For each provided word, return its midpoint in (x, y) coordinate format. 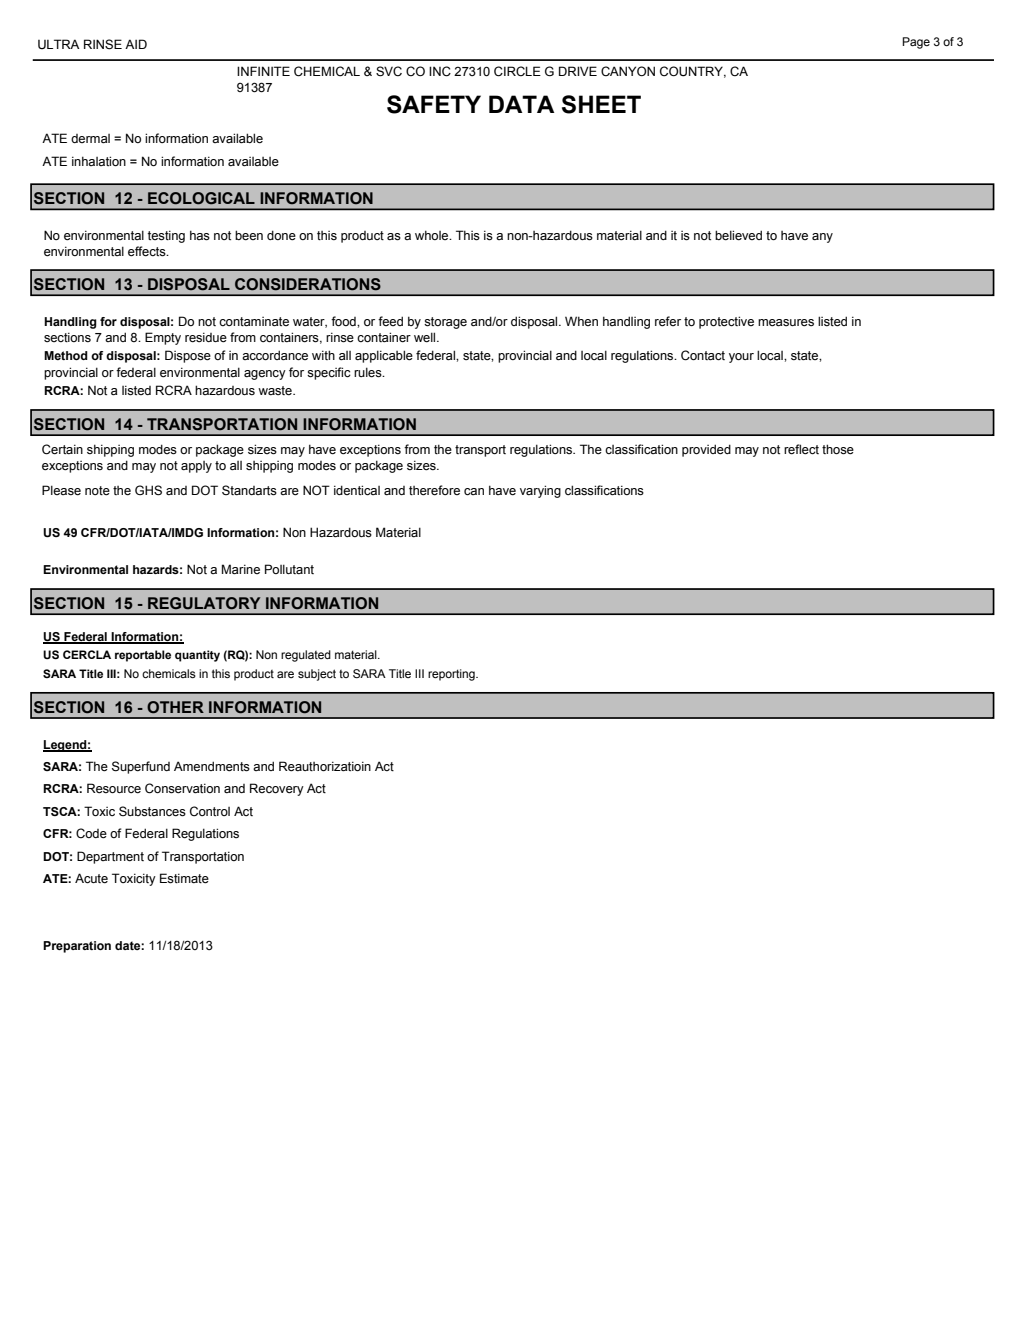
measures (786, 323)
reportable (143, 656)
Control (210, 811)
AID (136, 44)
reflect (801, 449)
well (426, 337)
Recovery (277, 789)
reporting (452, 675)
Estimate (184, 878)
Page (916, 43)
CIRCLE (517, 71)
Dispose (188, 356)
